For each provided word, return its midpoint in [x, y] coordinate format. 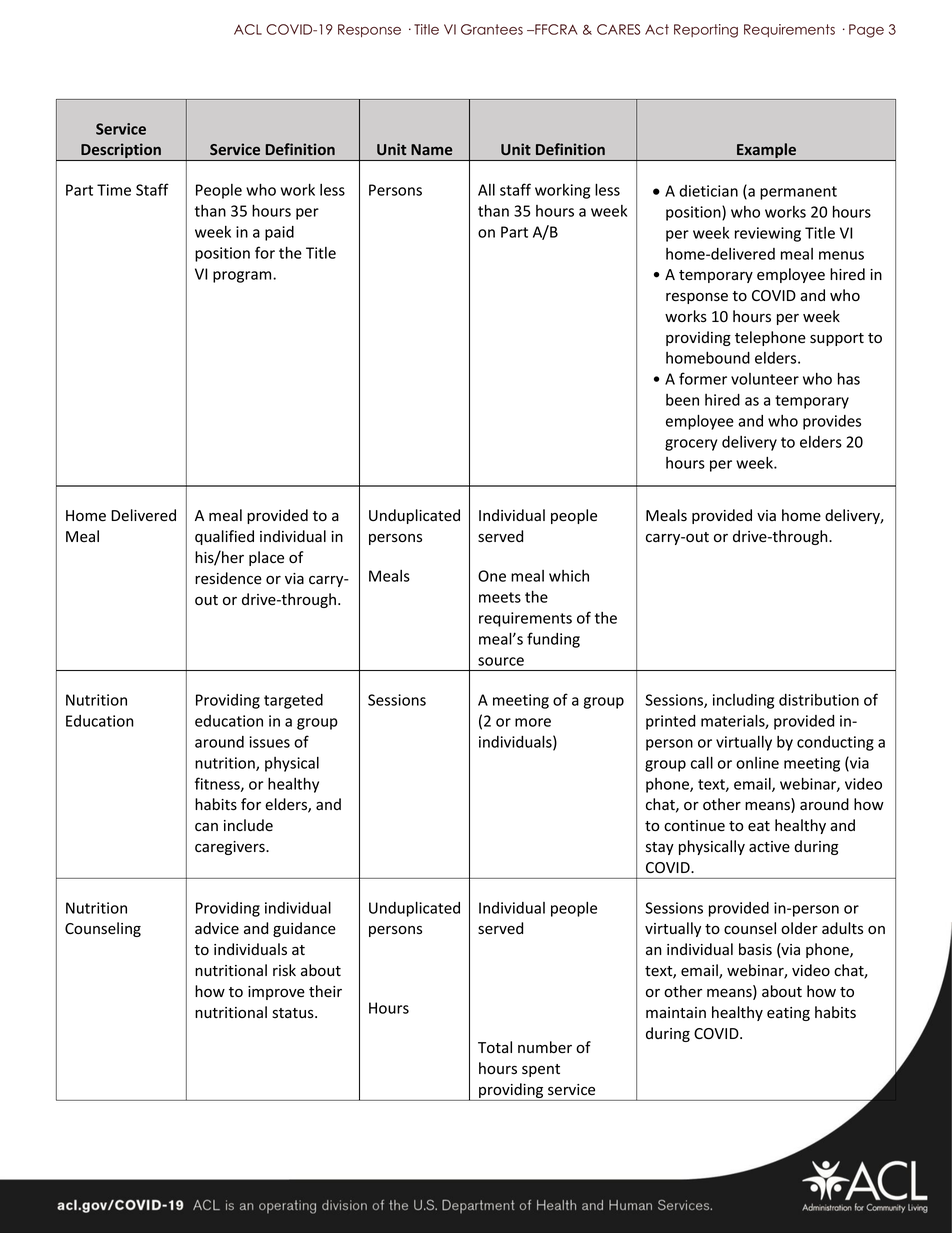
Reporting [706, 31]
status [294, 1013]
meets [500, 597]
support [837, 339]
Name [432, 149]
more [533, 722]
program [243, 277]
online [757, 763]
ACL [248, 29]
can [206, 827]
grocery [691, 445]
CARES [618, 29]
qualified [224, 537]
